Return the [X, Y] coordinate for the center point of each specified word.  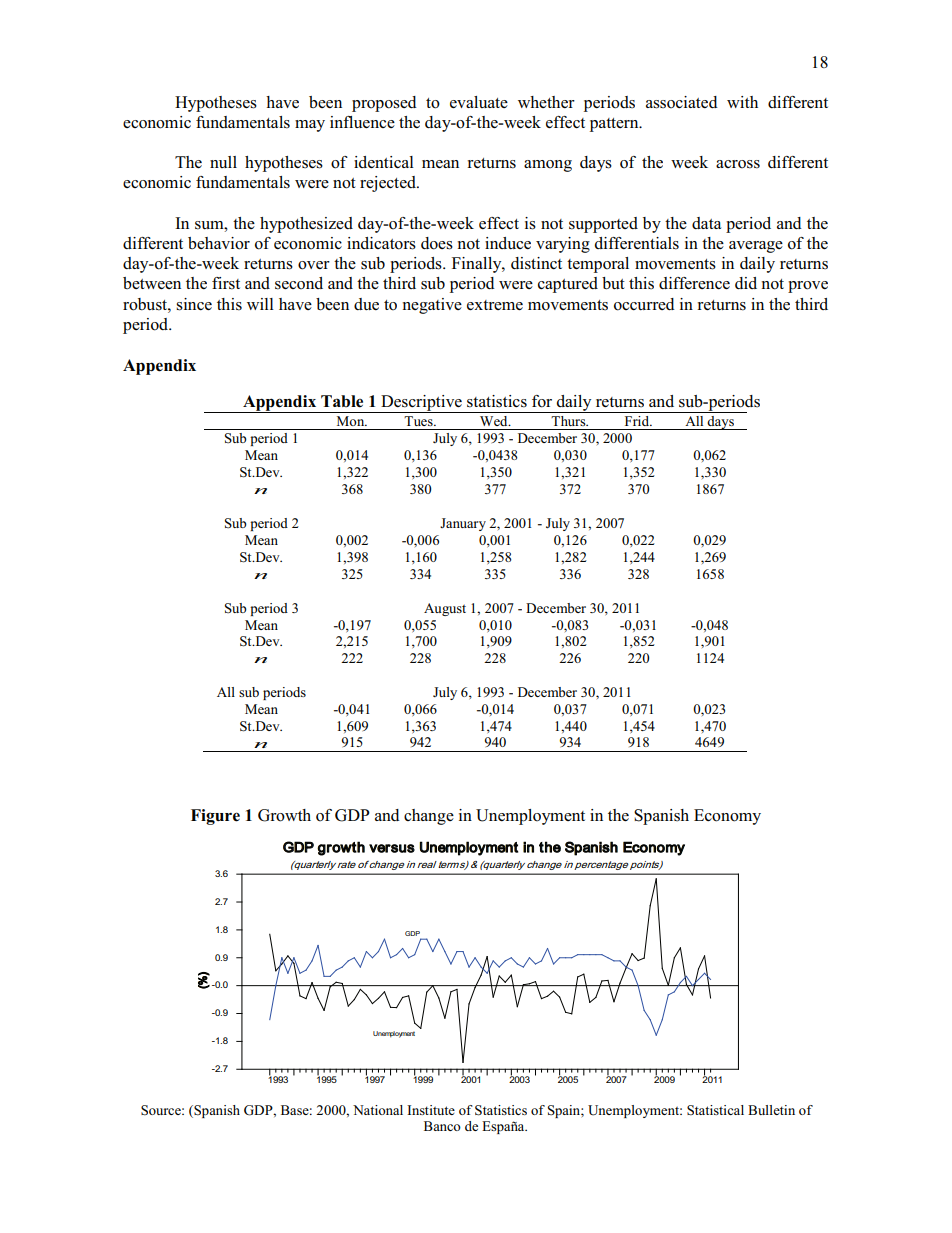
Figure [215, 817]
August [445, 609]
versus [392, 848]
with [742, 102]
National [378, 1110]
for [542, 401]
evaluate [479, 102]
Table [342, 401]
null [223, 162]
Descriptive [421, 404]
